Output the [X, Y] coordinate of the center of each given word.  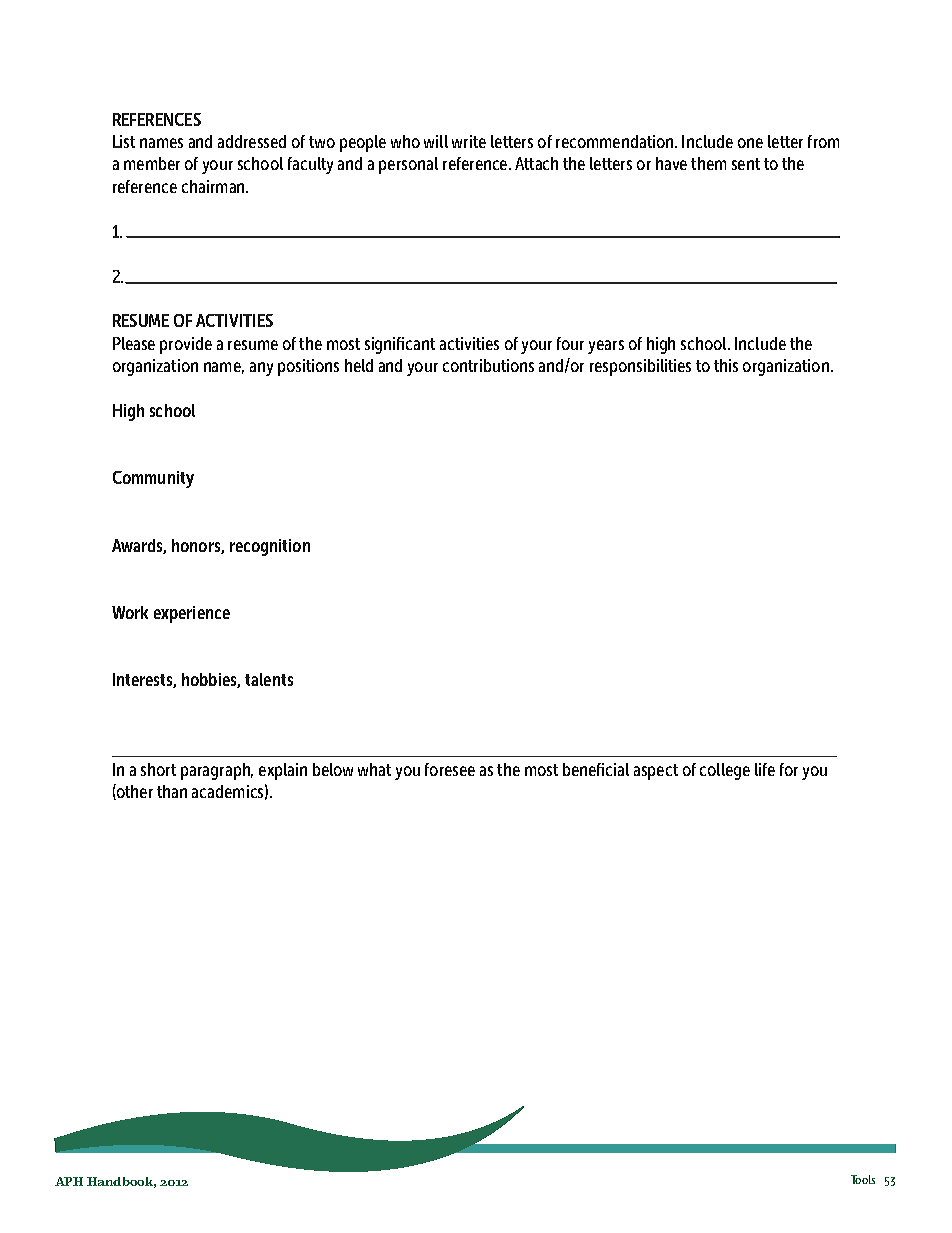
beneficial [596, 769]
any [261, 369]
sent [746, 164]
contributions [488, 365]
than [172, 791]
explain [283, 771]
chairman [214, 186]
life [765, 769]
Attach [536, 163]
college [725, 771]
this [726, 365]
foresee [450, 769]
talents [269, 679]
